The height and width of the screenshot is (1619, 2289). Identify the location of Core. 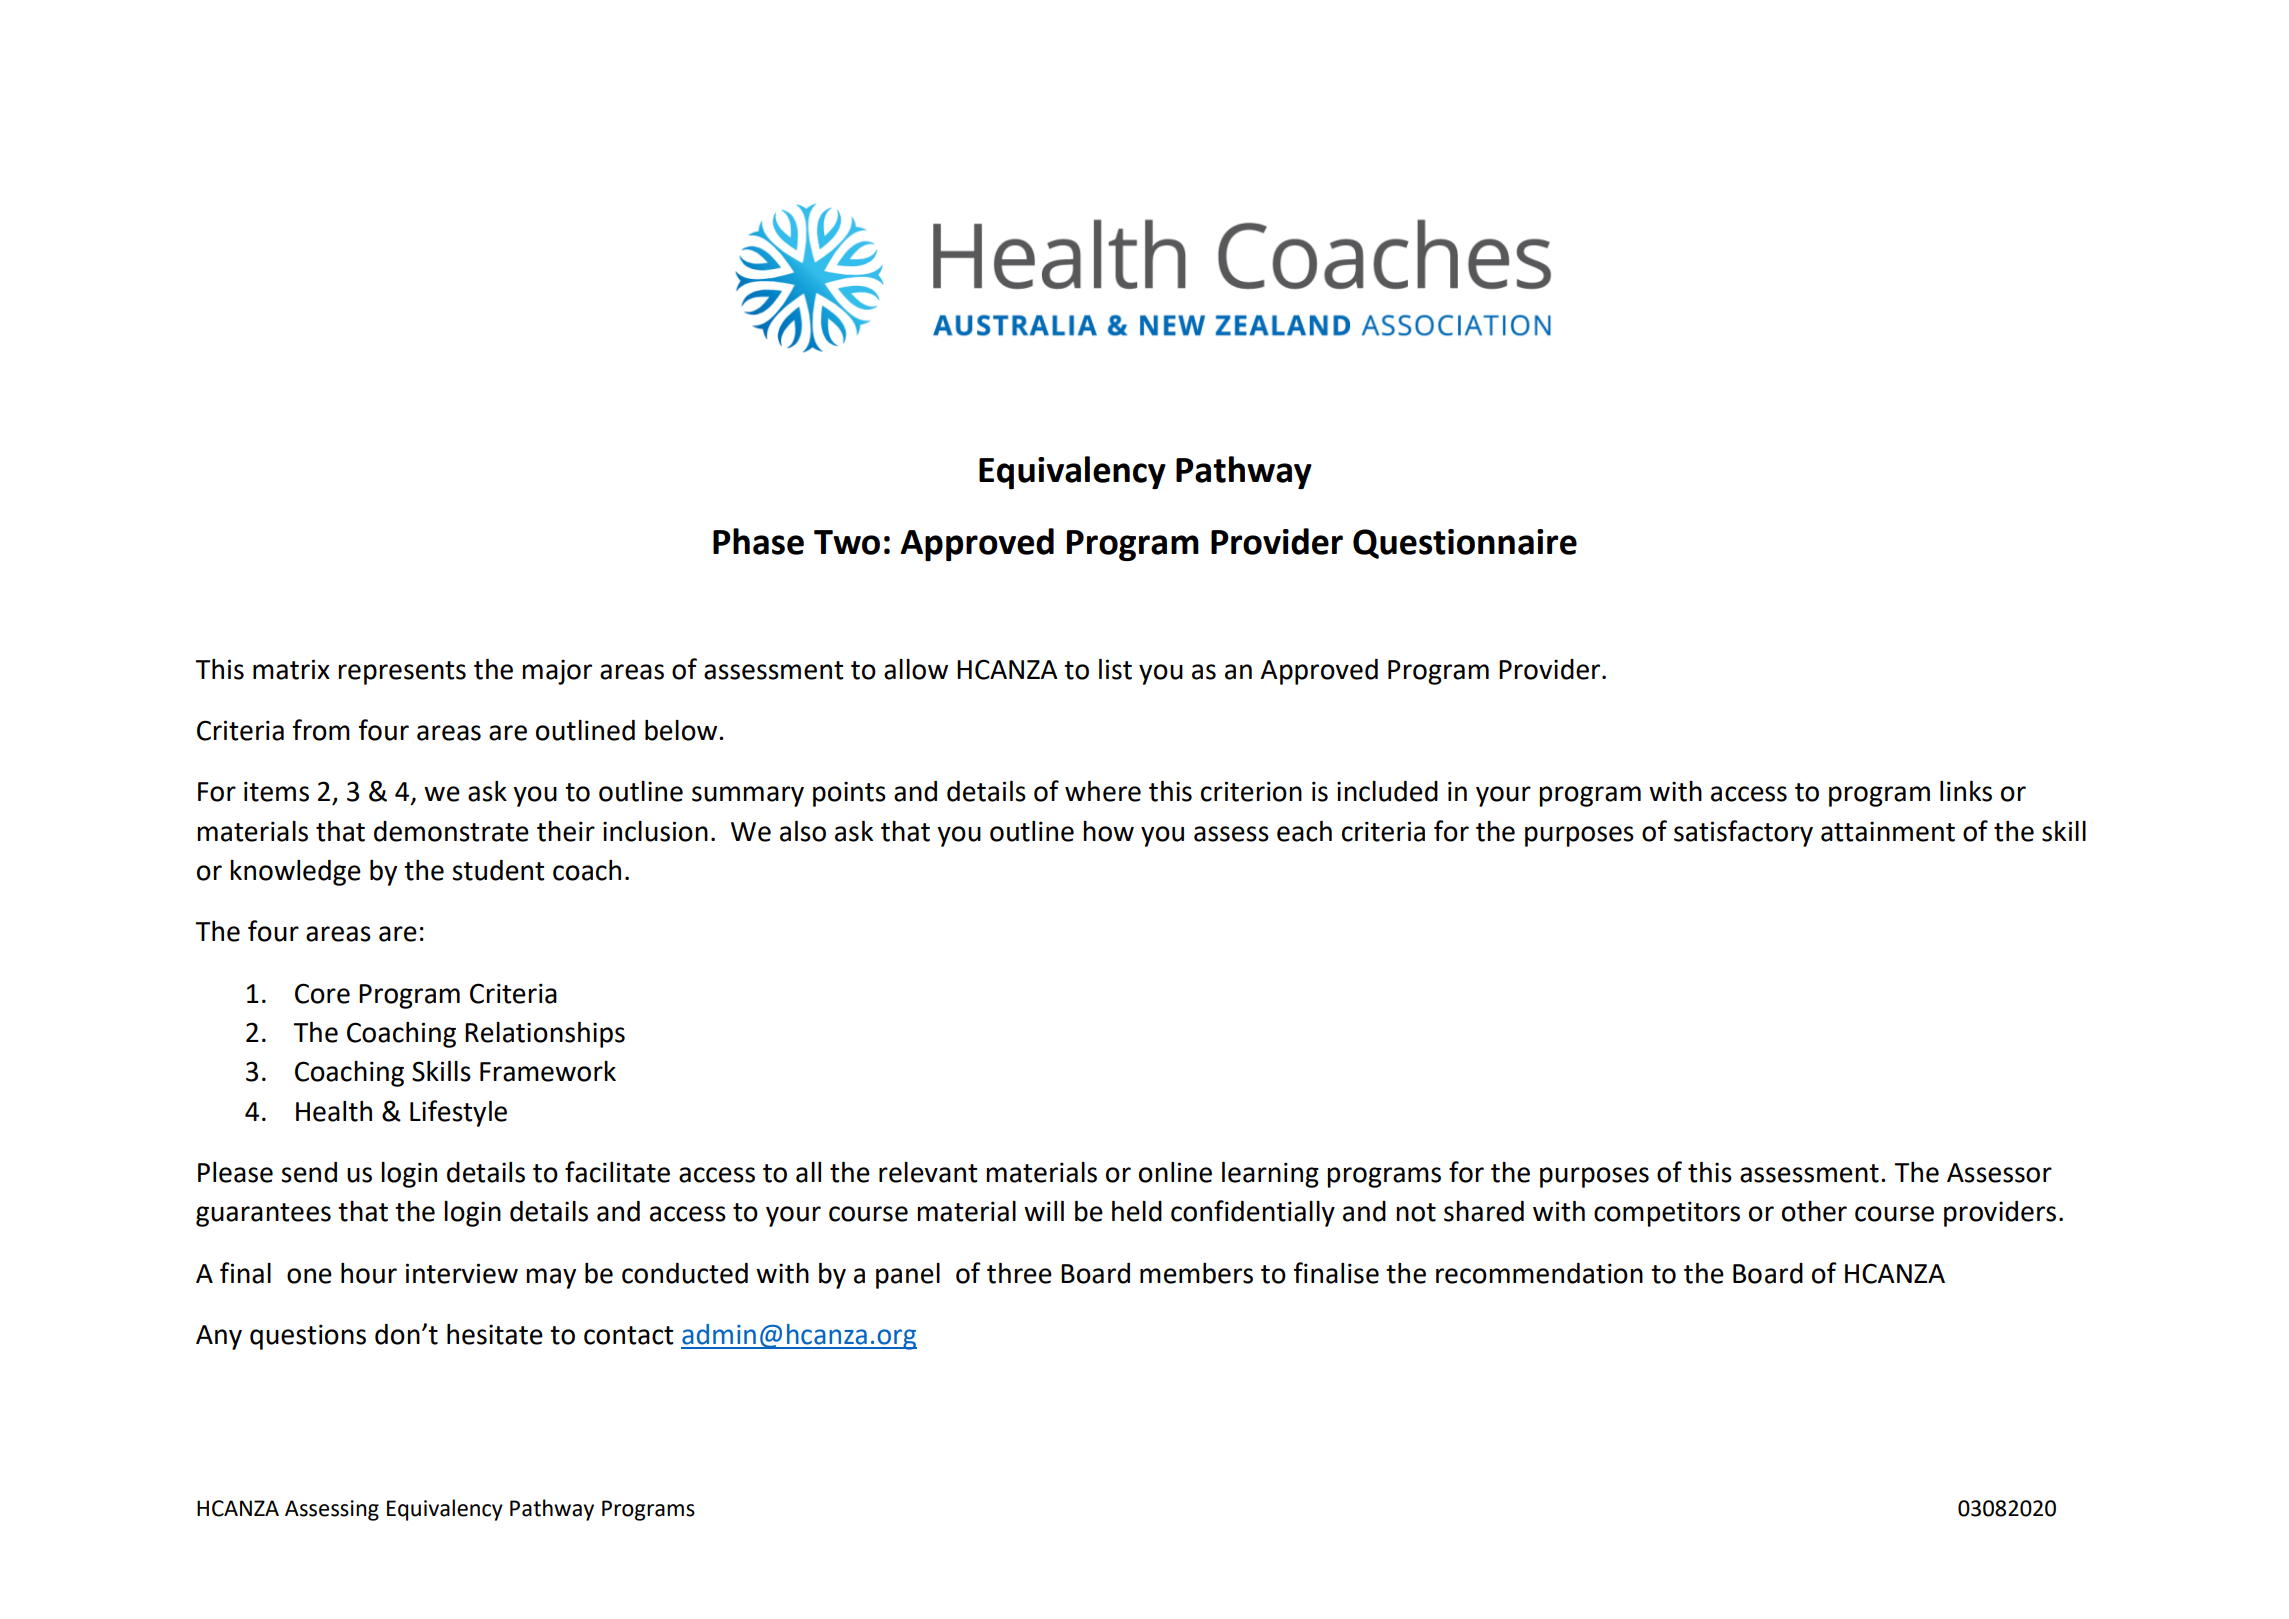
(322, 993).
